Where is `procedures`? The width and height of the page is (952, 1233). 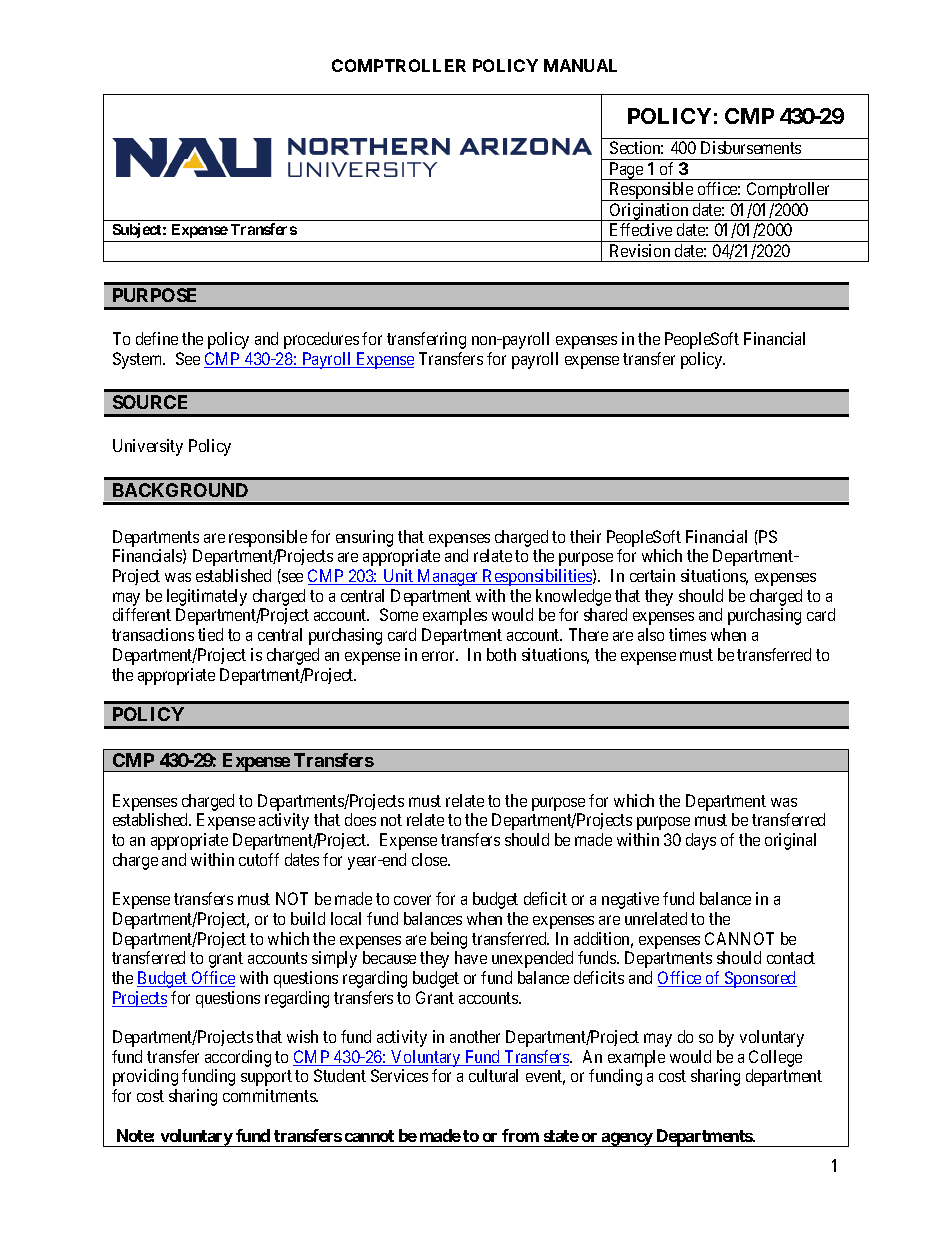
procedures is located at coordinates (321, 340).
